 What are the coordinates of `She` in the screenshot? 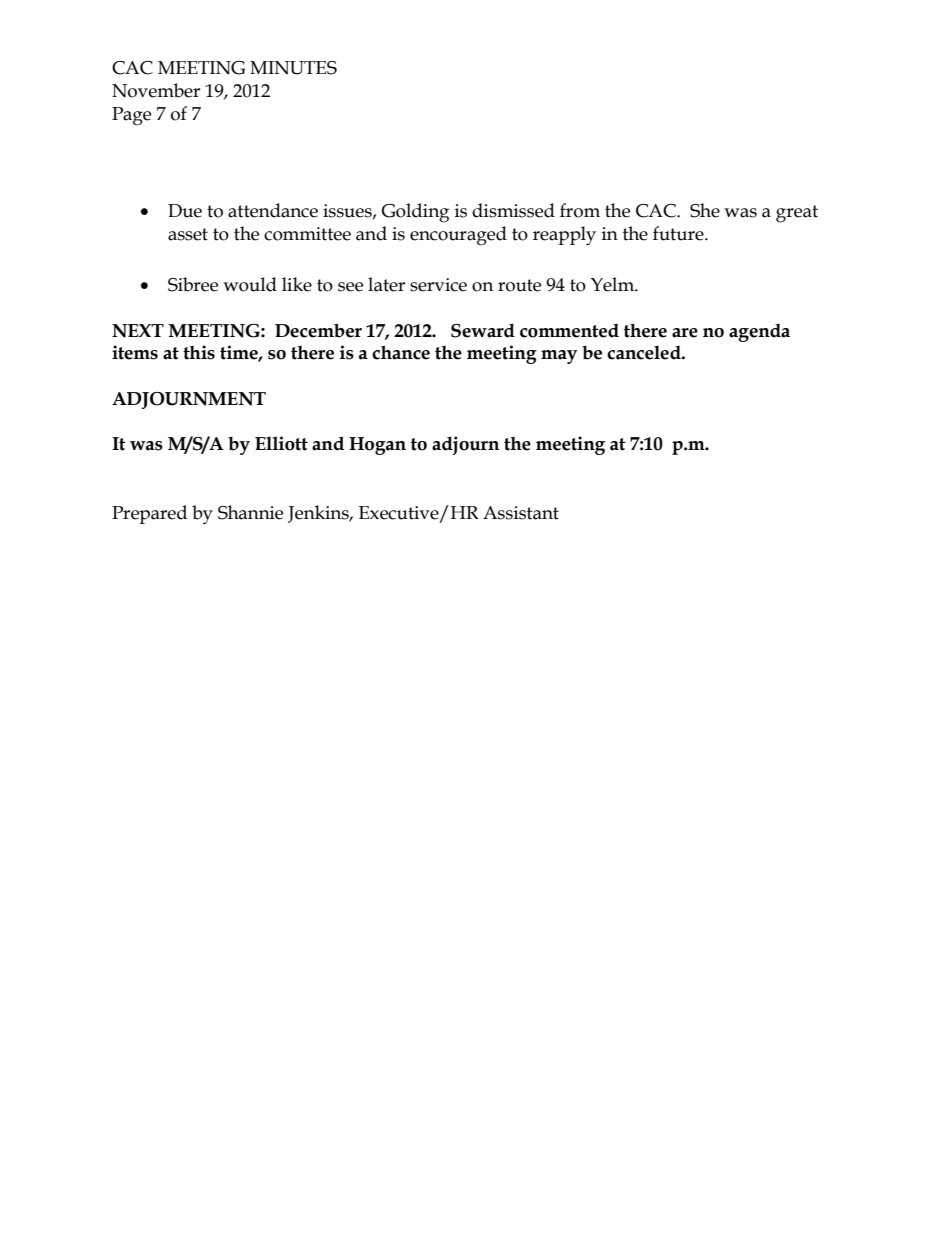 It's located at (705, 210).
